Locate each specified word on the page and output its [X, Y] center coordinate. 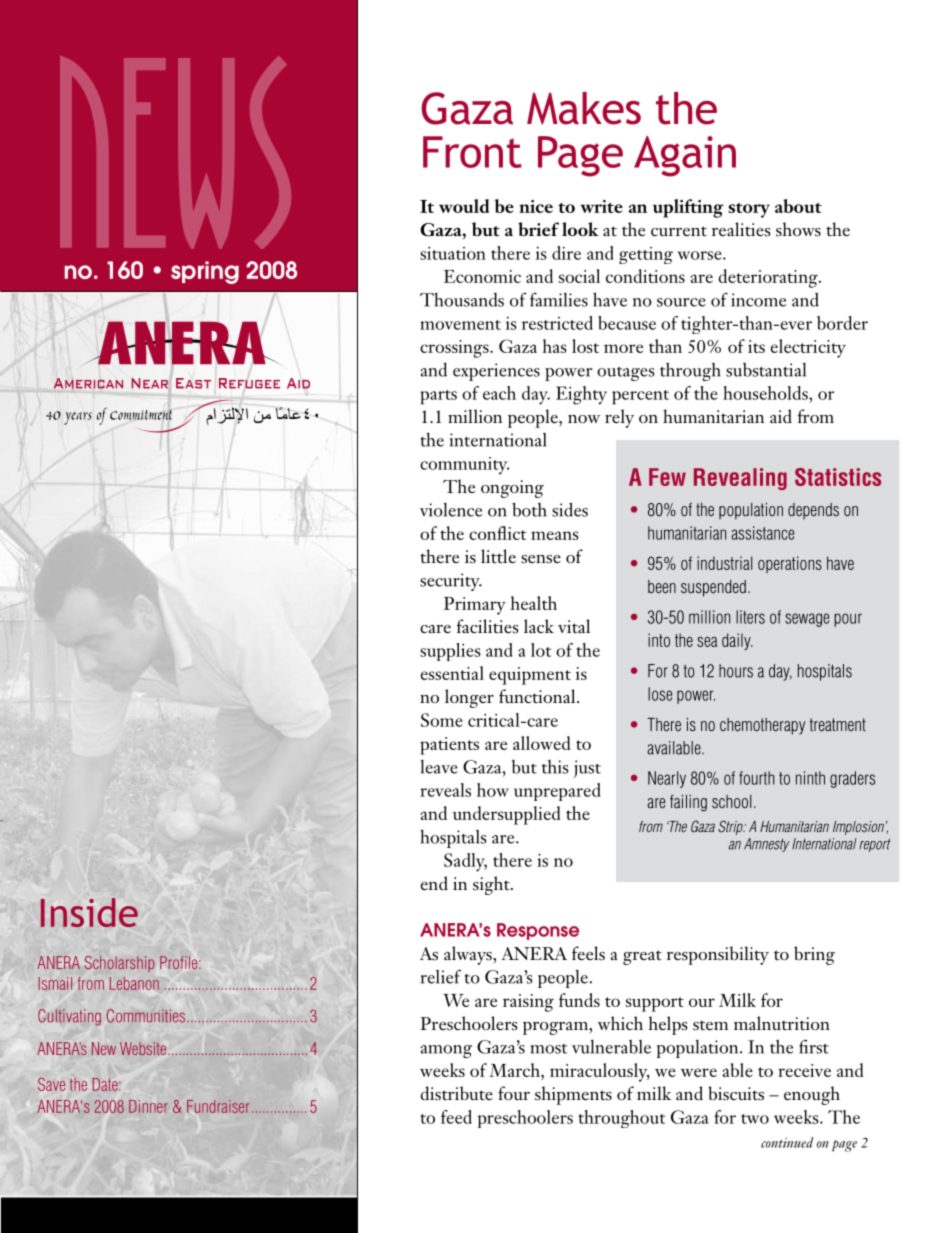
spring [205, 272]
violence [451, 510]
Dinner [148, 1106]
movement [460, 325]
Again [685, 156]
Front [472, 152]
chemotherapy [762, 726]
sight [492, 885]
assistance [762, 533]
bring [814, 955]
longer [469, 698]
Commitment [141, 415]
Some [442, 720]
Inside [89, 912]
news [175, 152]
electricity [808, 348]
